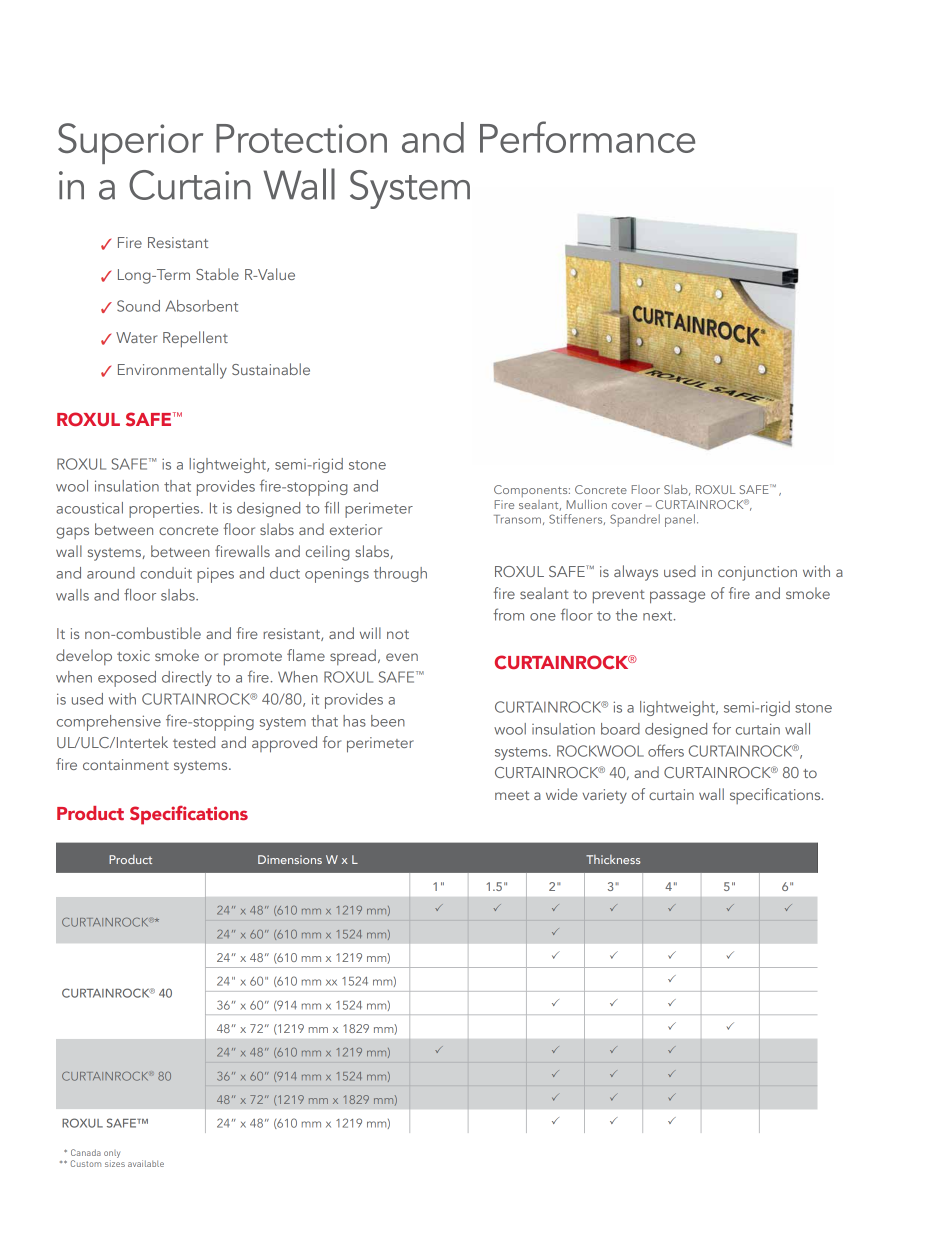 The width and height of the document is (952, 1233). Describe the element at coordinates (604, 796) in the document. I see `variety` at that location.
